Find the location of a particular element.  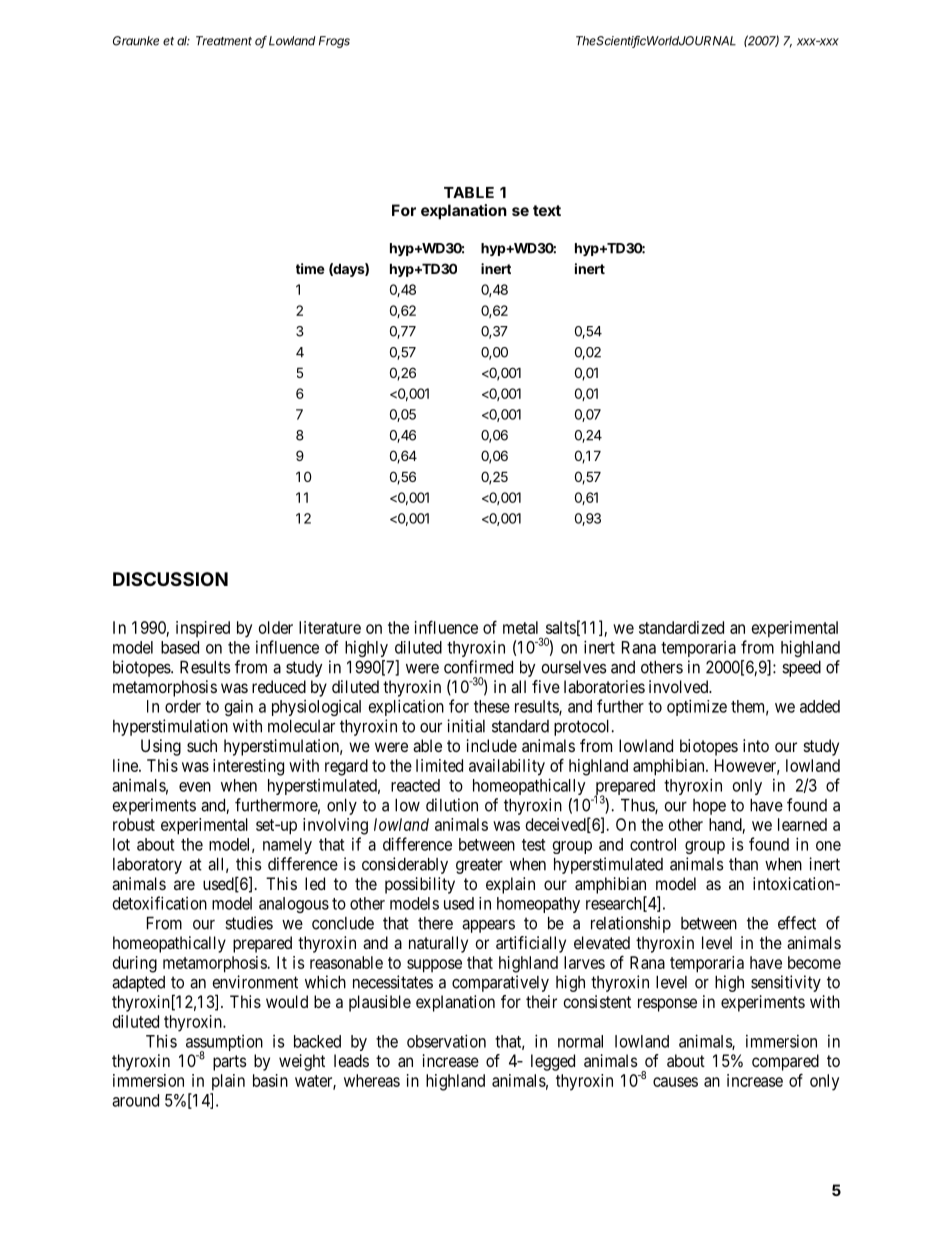

observation is located at coordinates (446, 1041).
